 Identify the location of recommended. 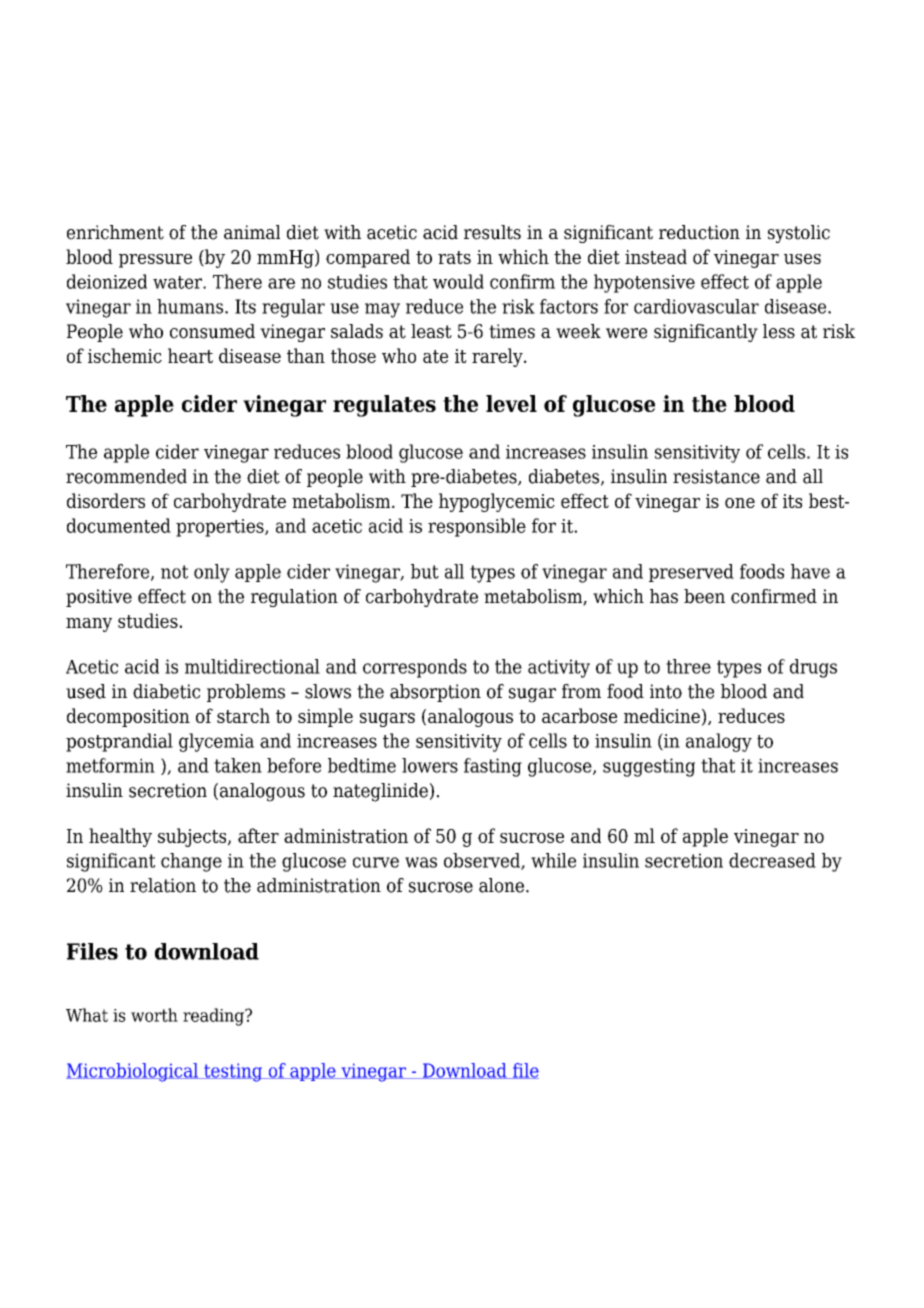
(126, 476).
